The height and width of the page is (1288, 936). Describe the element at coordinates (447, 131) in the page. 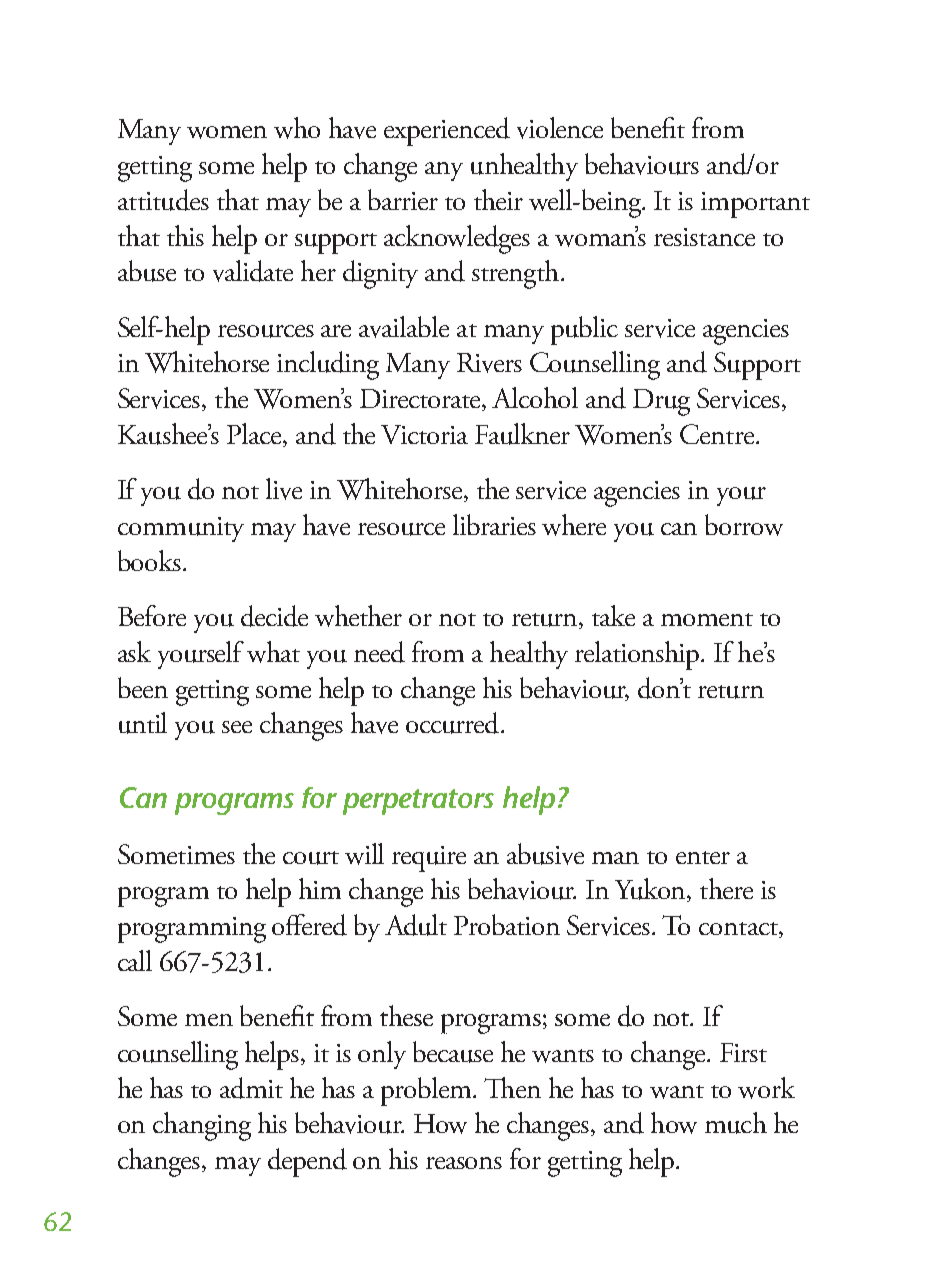

I see `experienced` at that location.
